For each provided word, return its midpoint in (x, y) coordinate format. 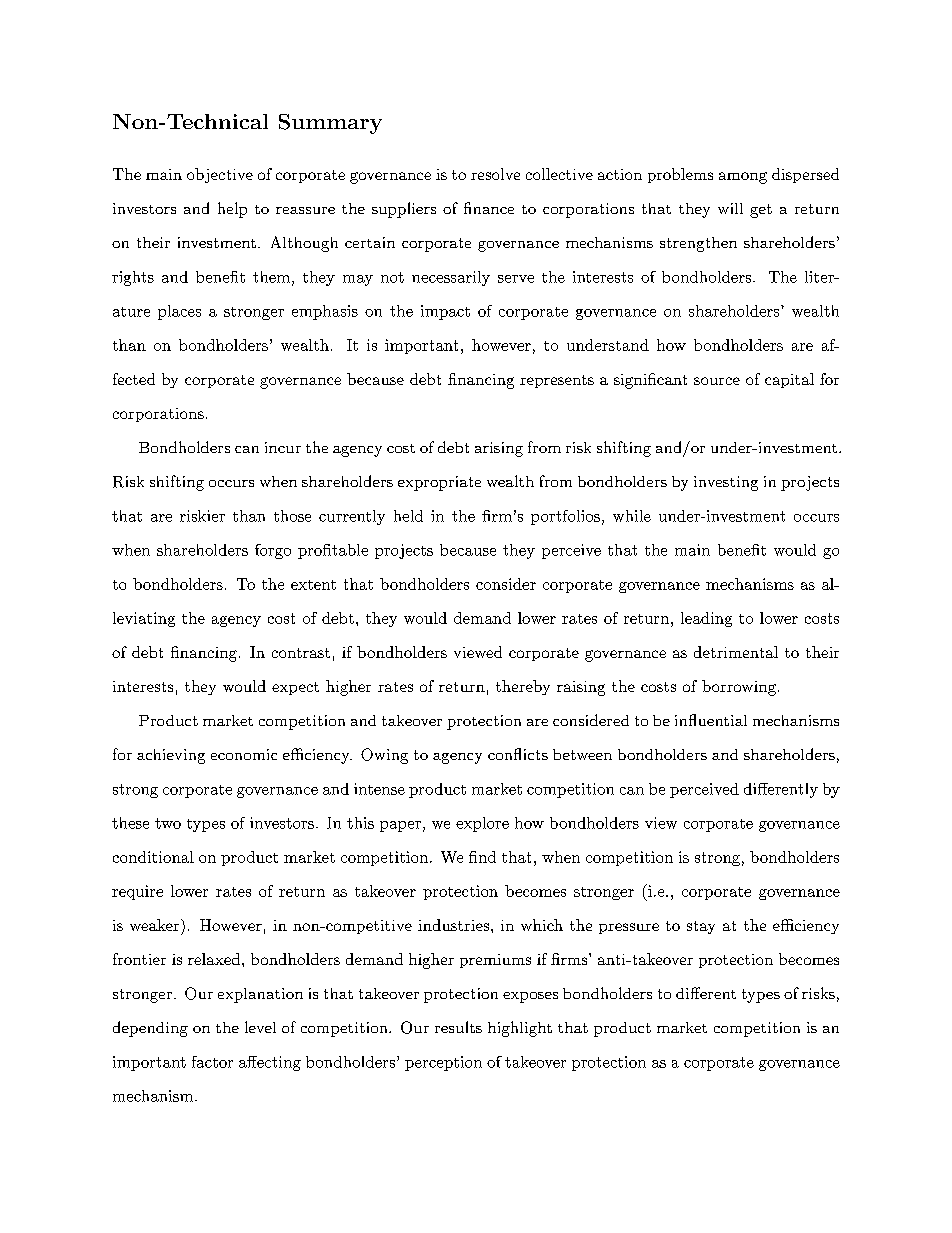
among (743, 178)
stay (701, 927)
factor (212, 1062)
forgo (273, 551)
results (458, 1027)
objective (220, 175)
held (408, 516)
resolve (495, 174)
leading (706, 619)
